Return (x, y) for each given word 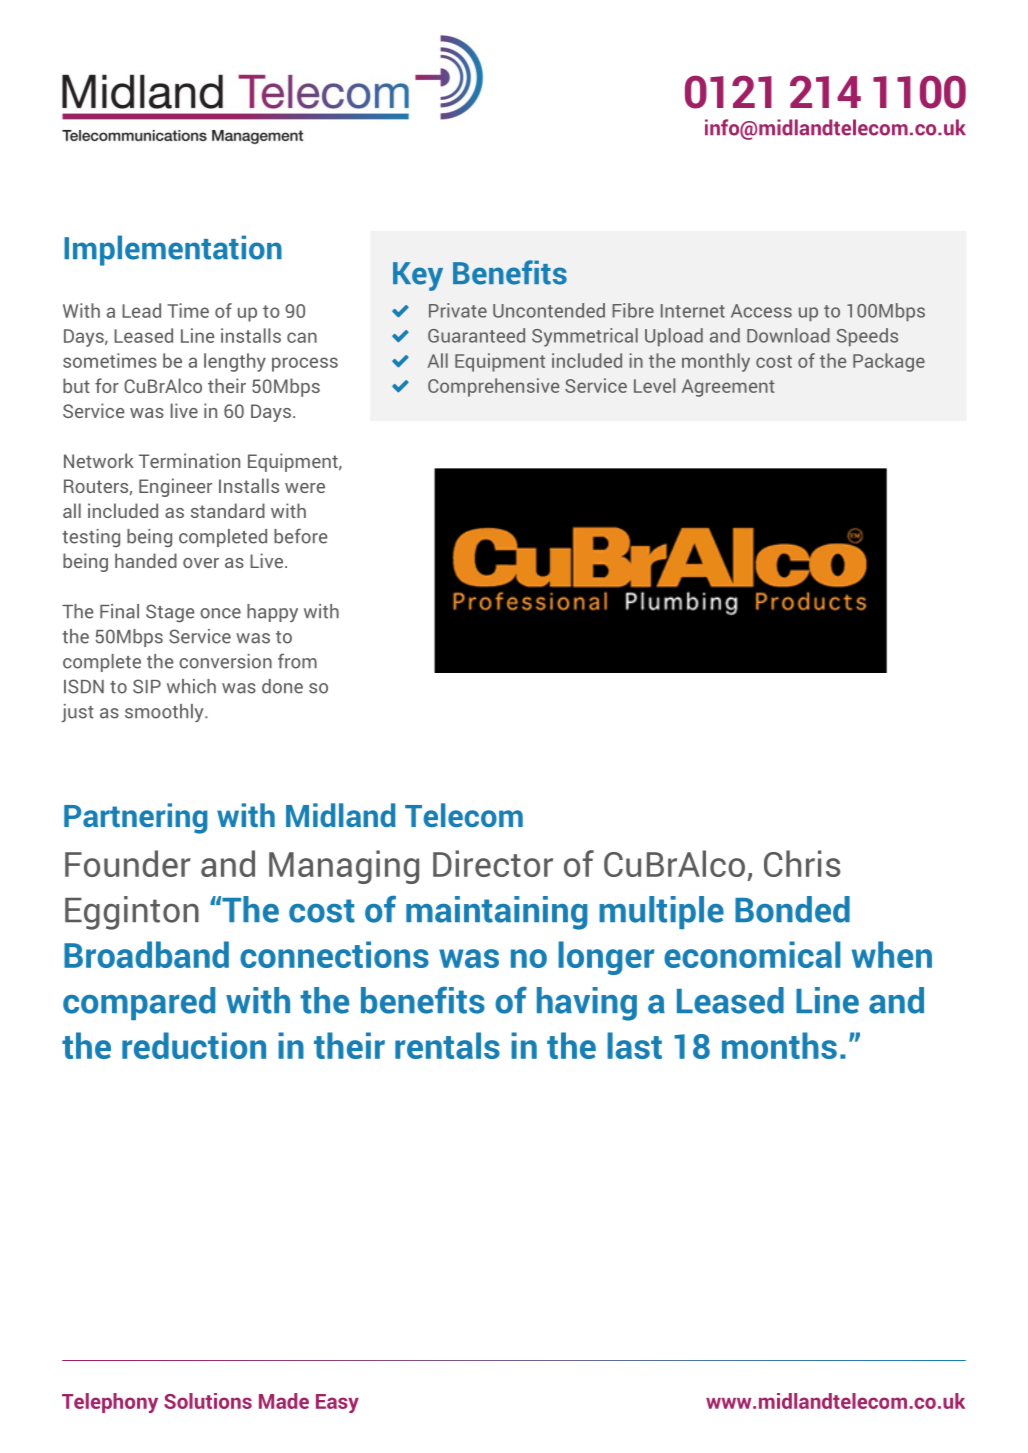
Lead (141, 310)
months (779, 1045)
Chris (802, 863)
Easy (337, 1403)
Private (458, 310)
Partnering (136, 818)
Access (761, 311)
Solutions (208, 1401)
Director (493, 863)
